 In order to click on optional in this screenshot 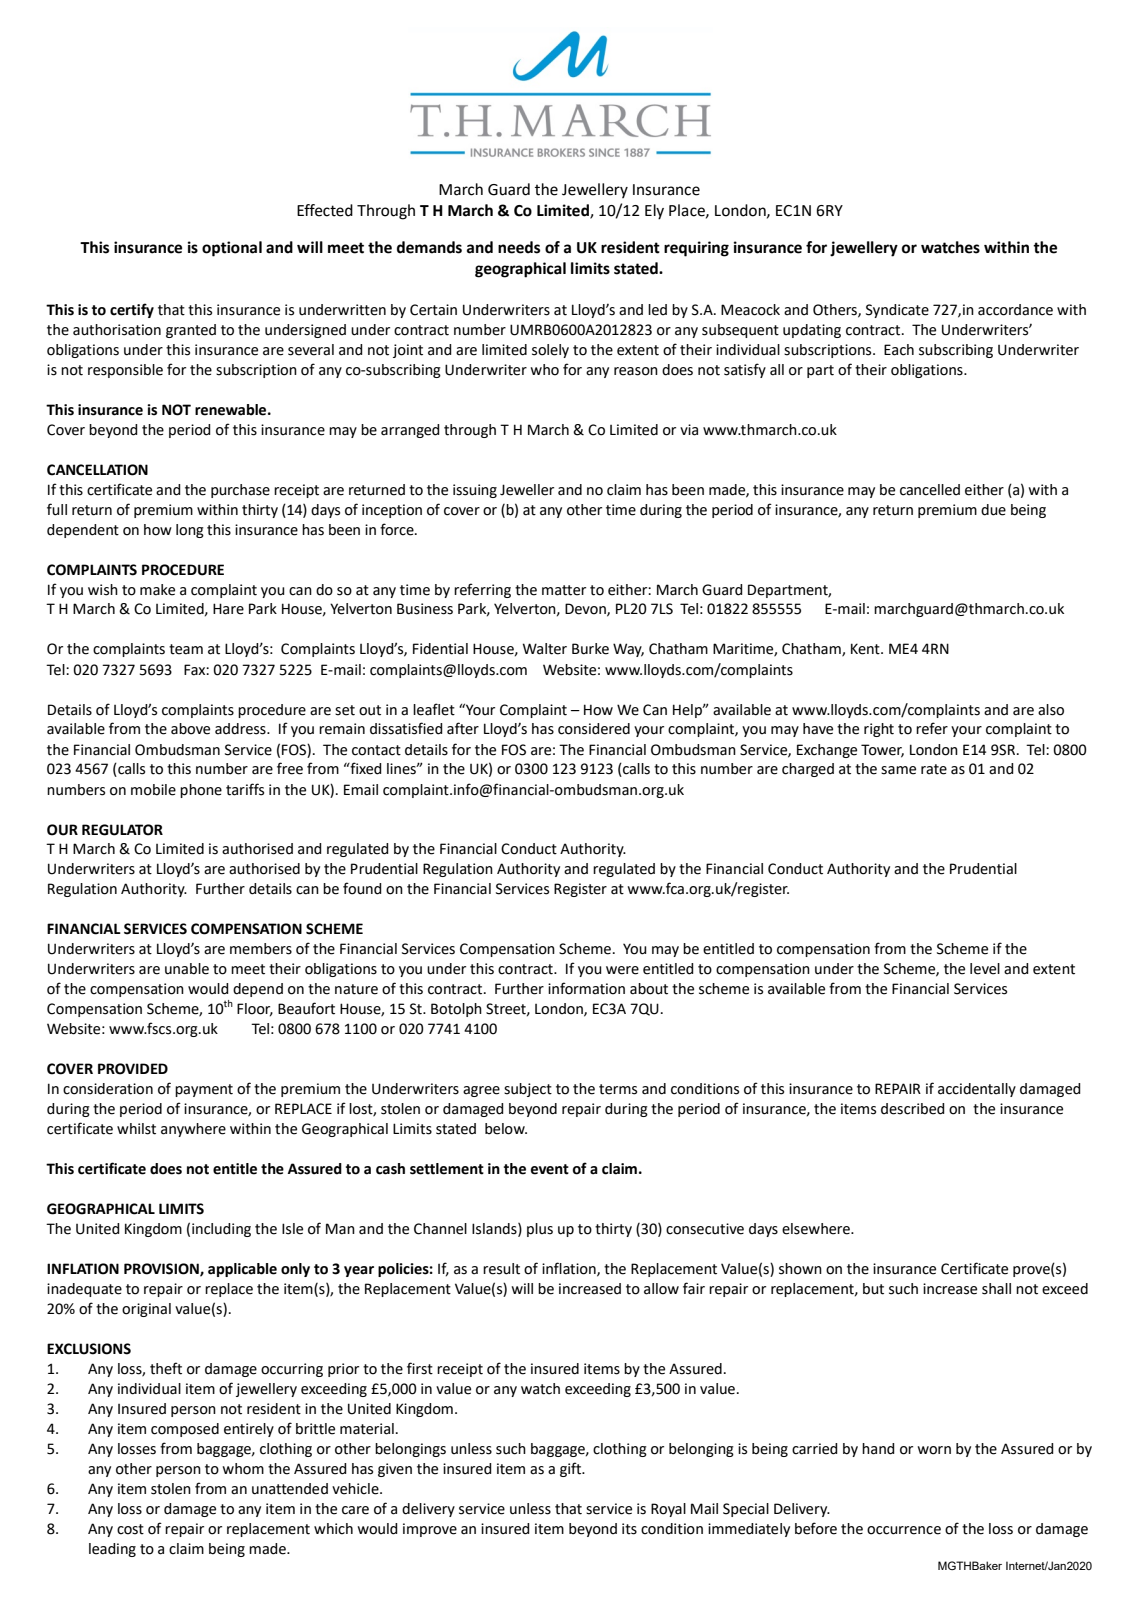, I will do `click(232, 249)`.
